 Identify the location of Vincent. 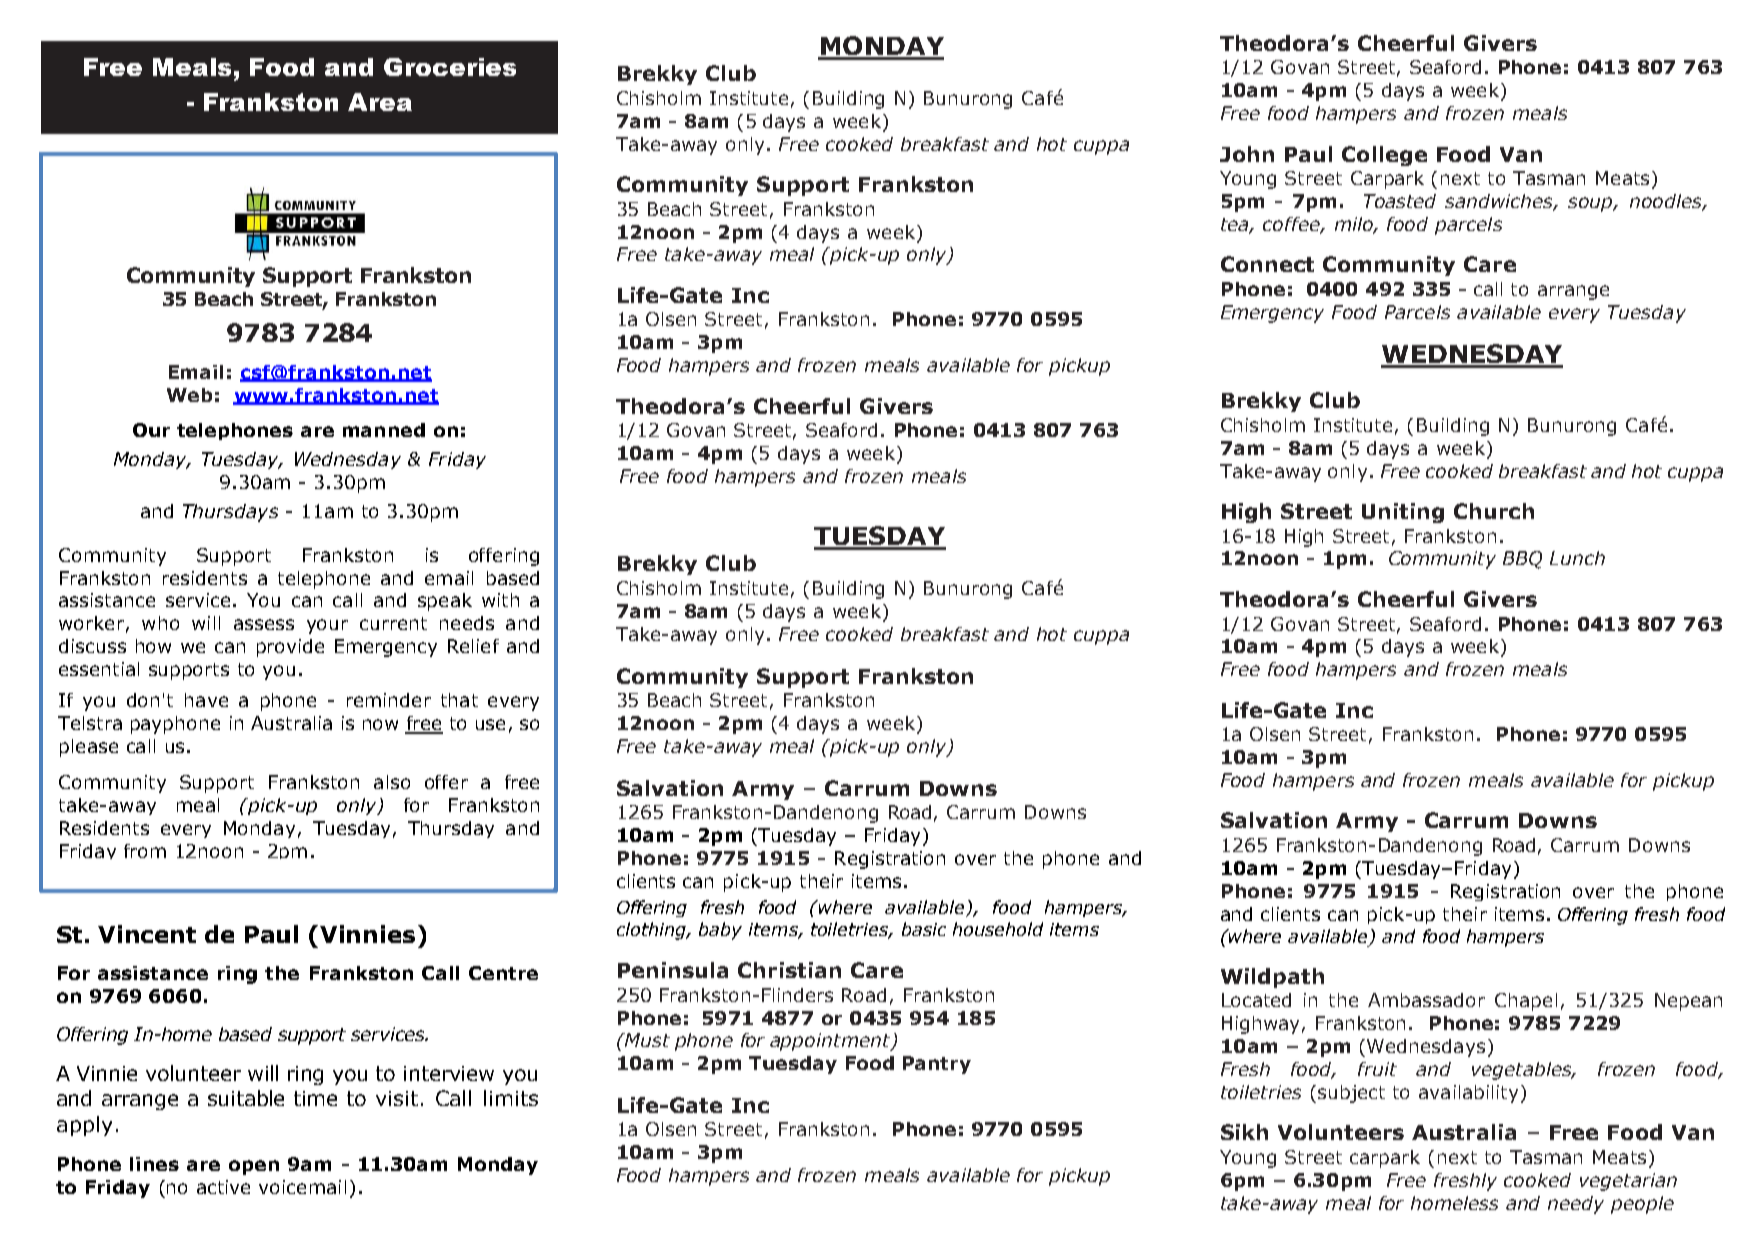
(147, 934).
